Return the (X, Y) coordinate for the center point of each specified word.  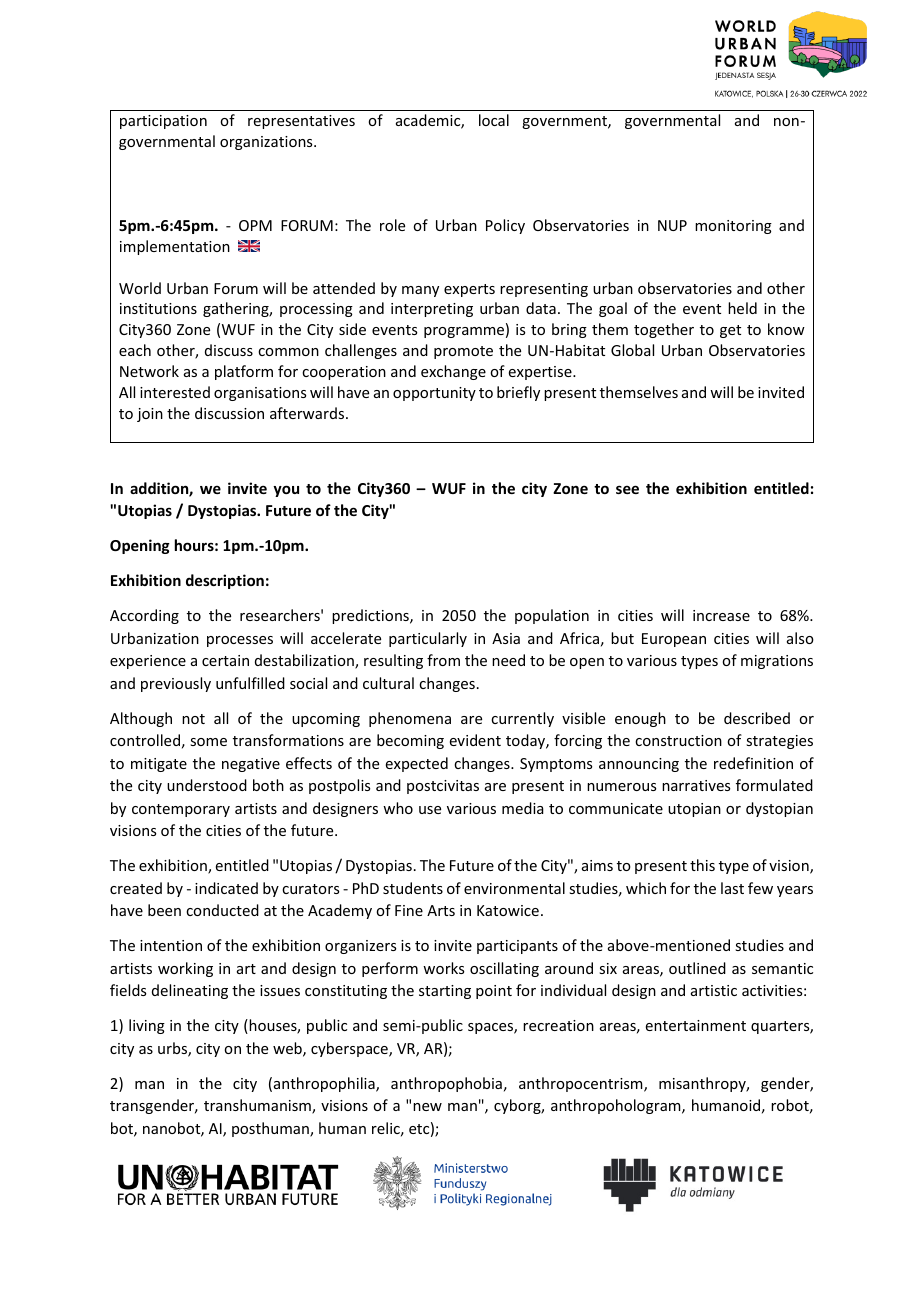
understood (207, 785)
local (494, 120)
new (427, 1107)
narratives (696, 785)
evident (475, 740)
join (150, 415)
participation (163, 122)
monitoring (733, 227)
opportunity (434, 394)
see (627, 489)
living (147, 1026)
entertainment (696, 1025)
